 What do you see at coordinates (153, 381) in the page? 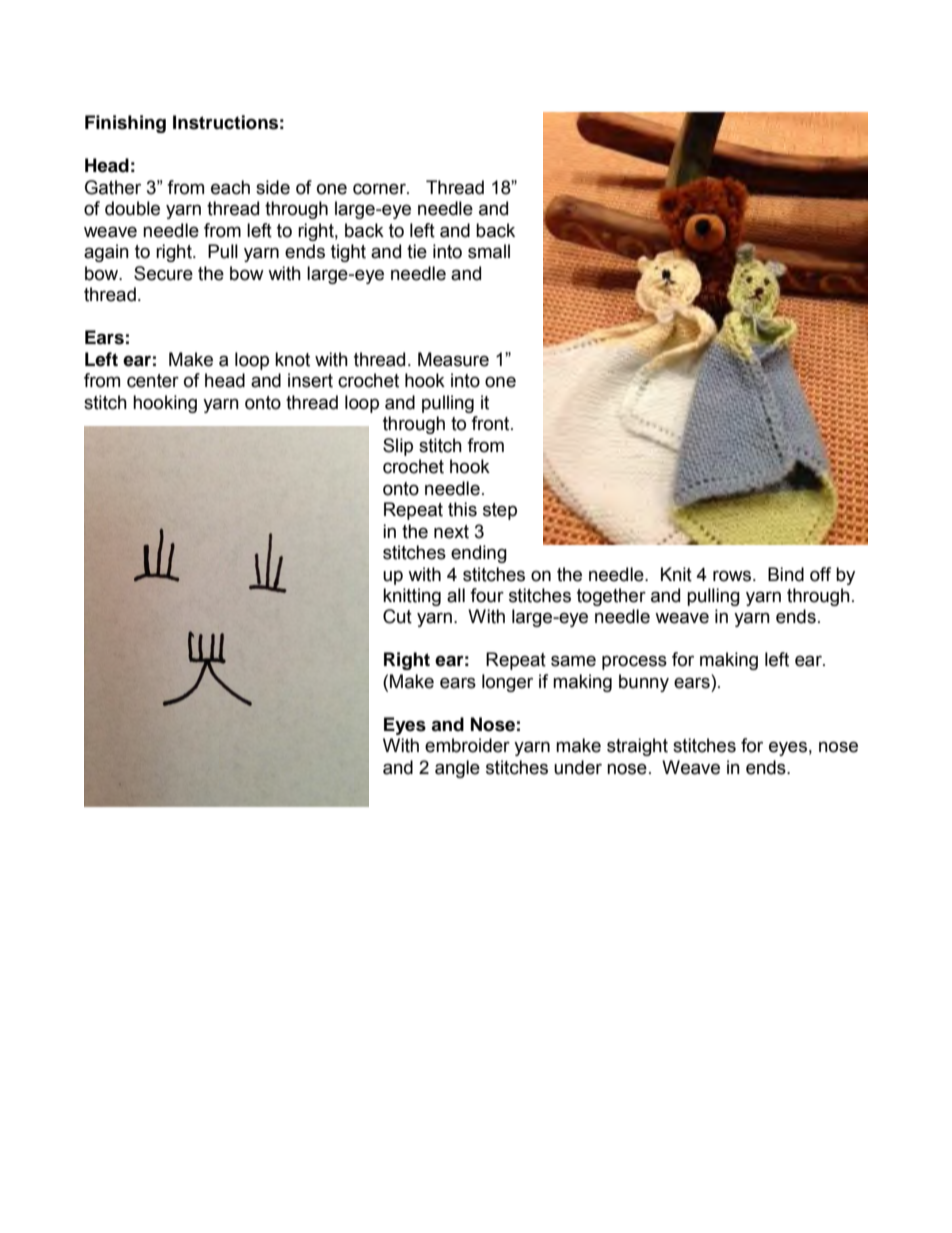
I see `center` at bounding box center [153, 381].
